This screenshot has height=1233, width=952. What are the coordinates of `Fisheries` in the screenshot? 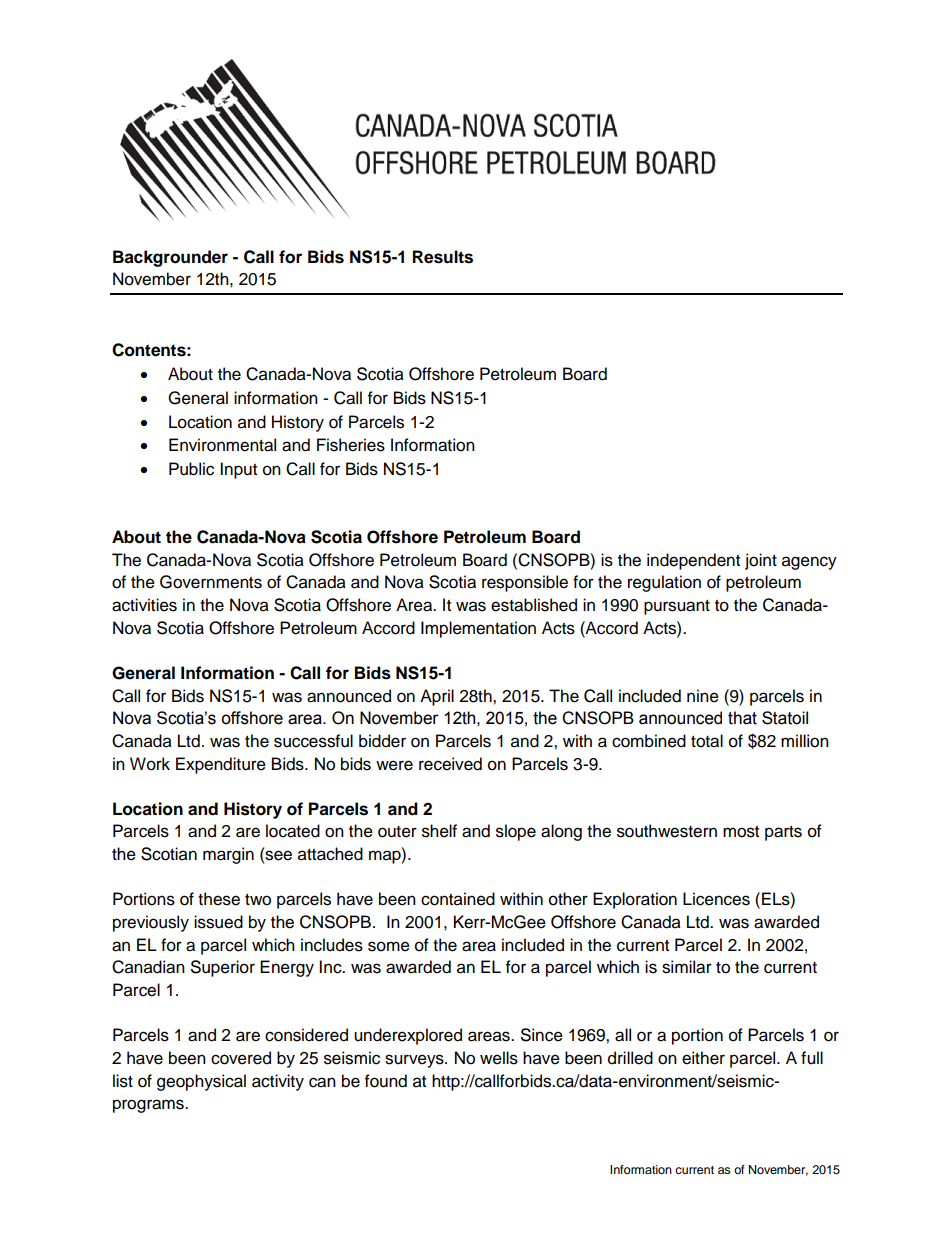 It's located at (351, 445).
